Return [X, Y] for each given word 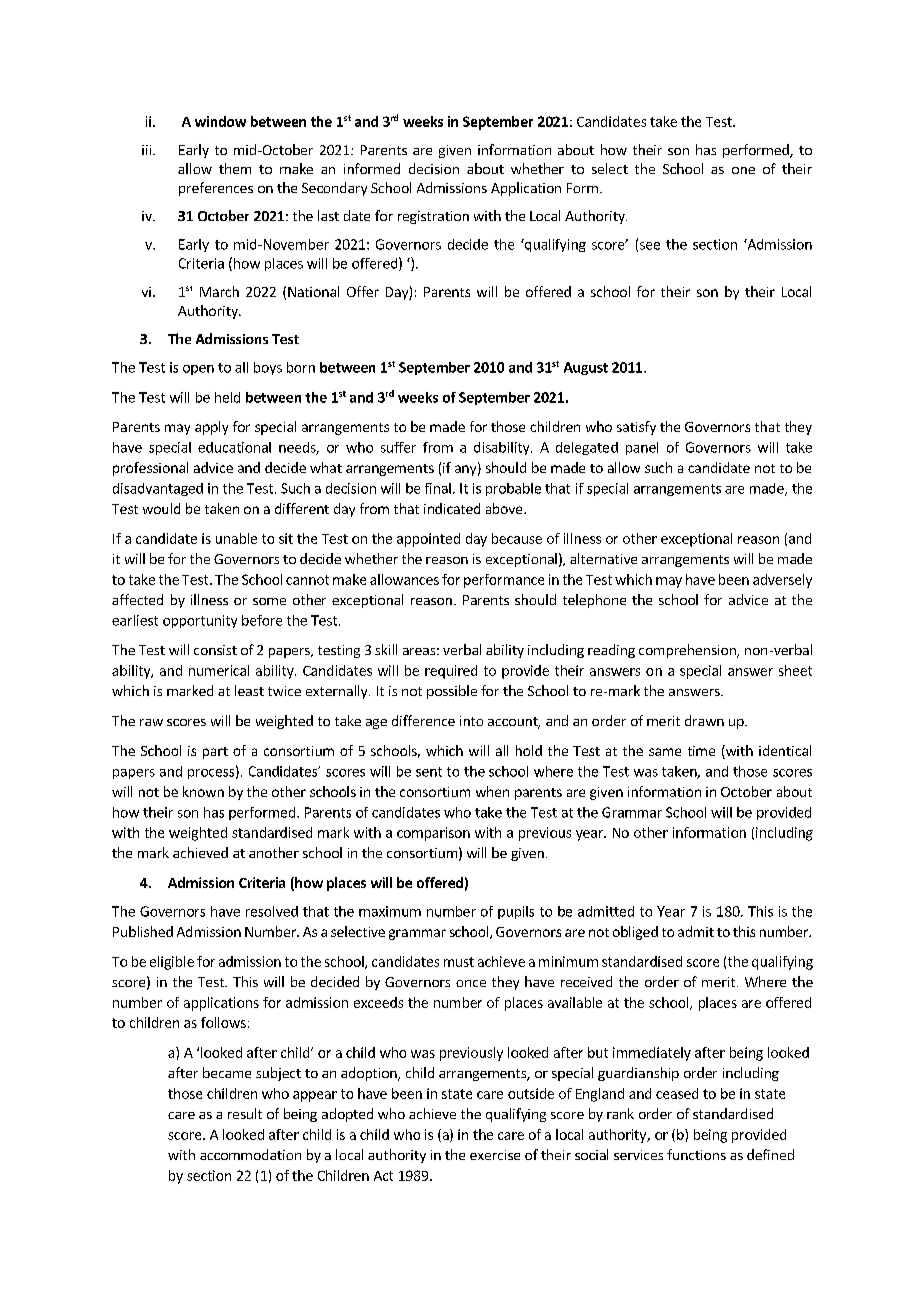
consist [215, 650]
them [235, 168]
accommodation [250, 1154]
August [586, 368]
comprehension [688, 651]
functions [696, 1154]
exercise [495, 1155]
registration [433, 217]
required [451, 672]
